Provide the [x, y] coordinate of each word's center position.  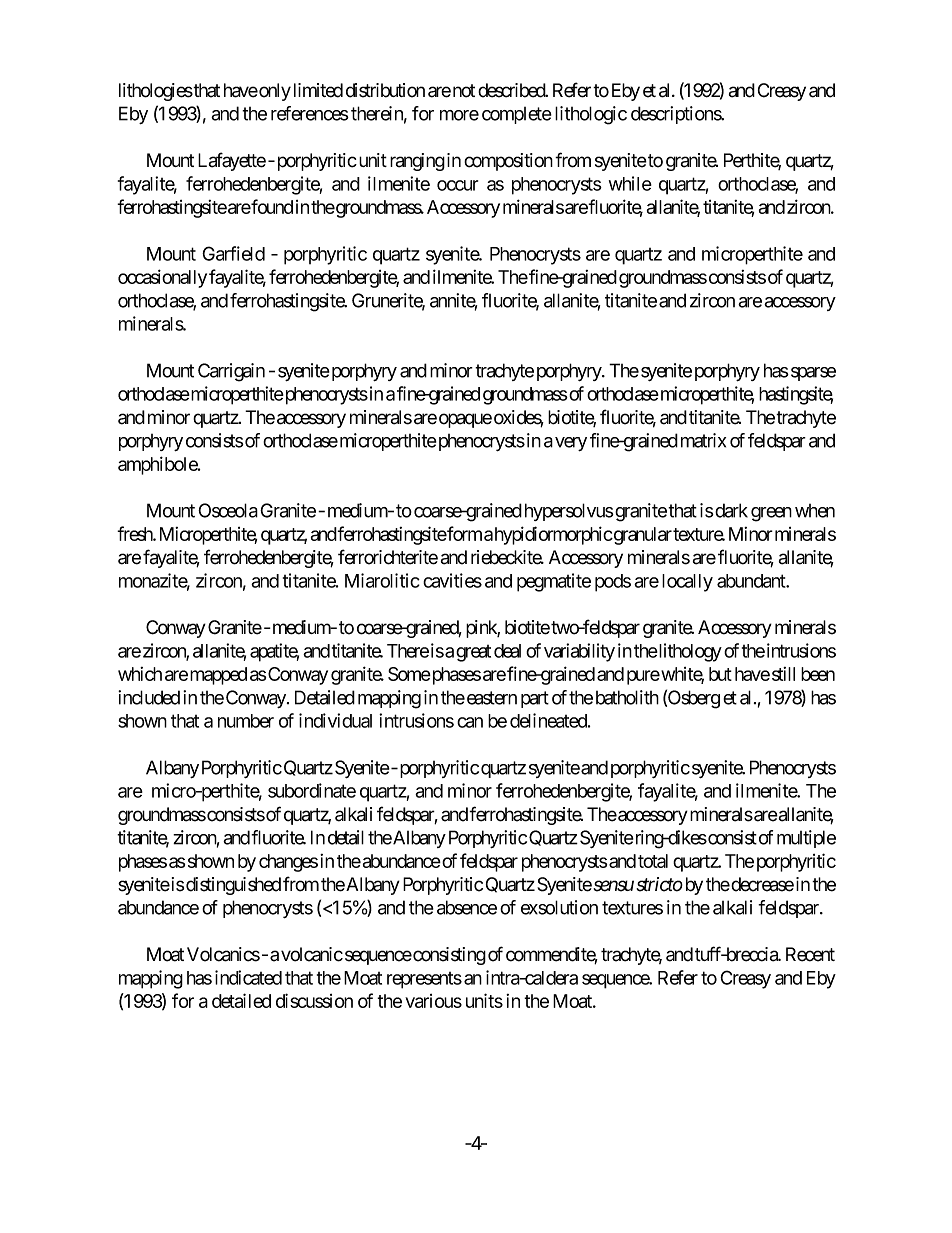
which [140, 674]
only [274, 92]
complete [517, 115]
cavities [452, 580]
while [630, 183]
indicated [248, 977]
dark [730, 510]
